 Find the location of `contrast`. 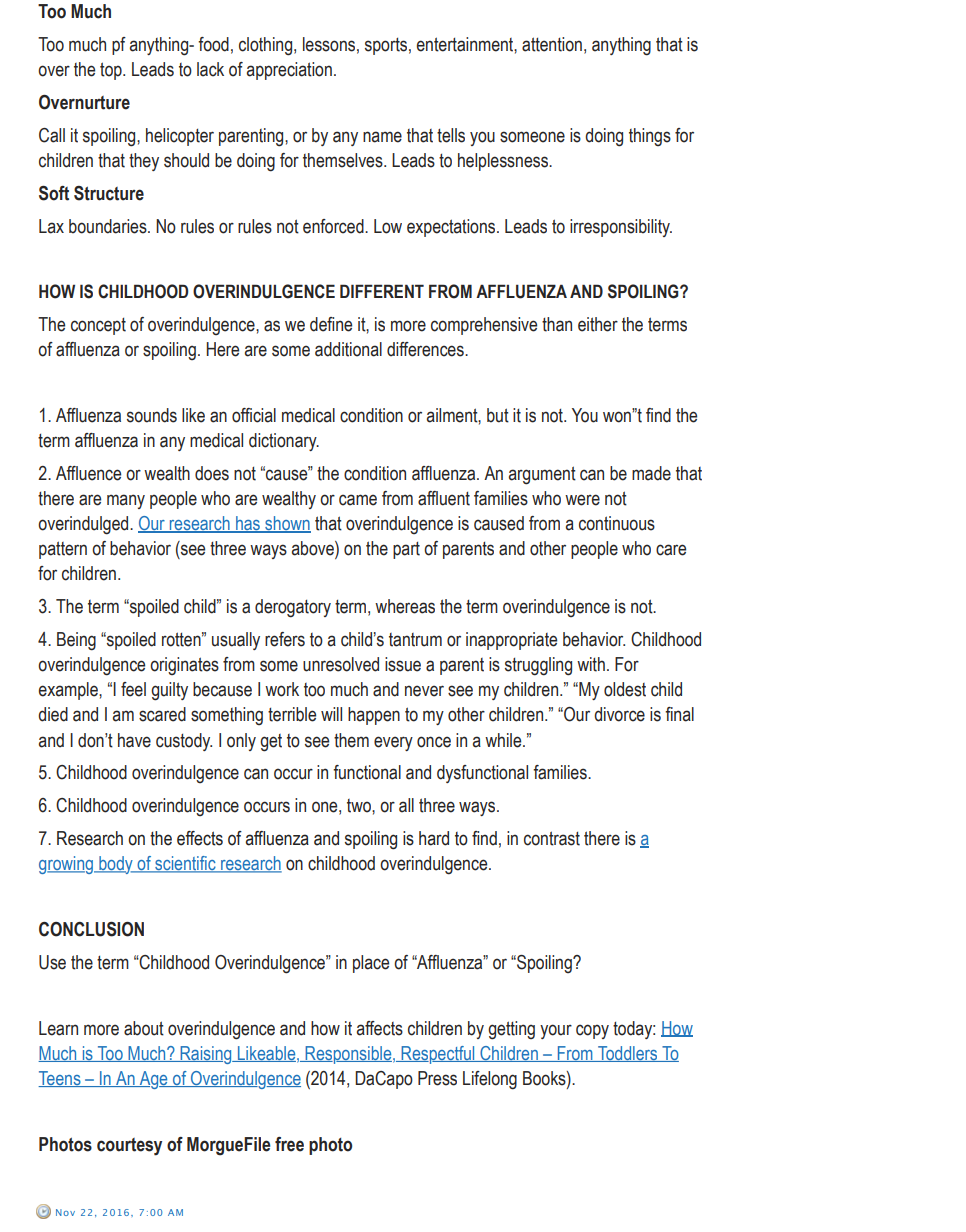

contrast is located at coordinates (552, 838).
